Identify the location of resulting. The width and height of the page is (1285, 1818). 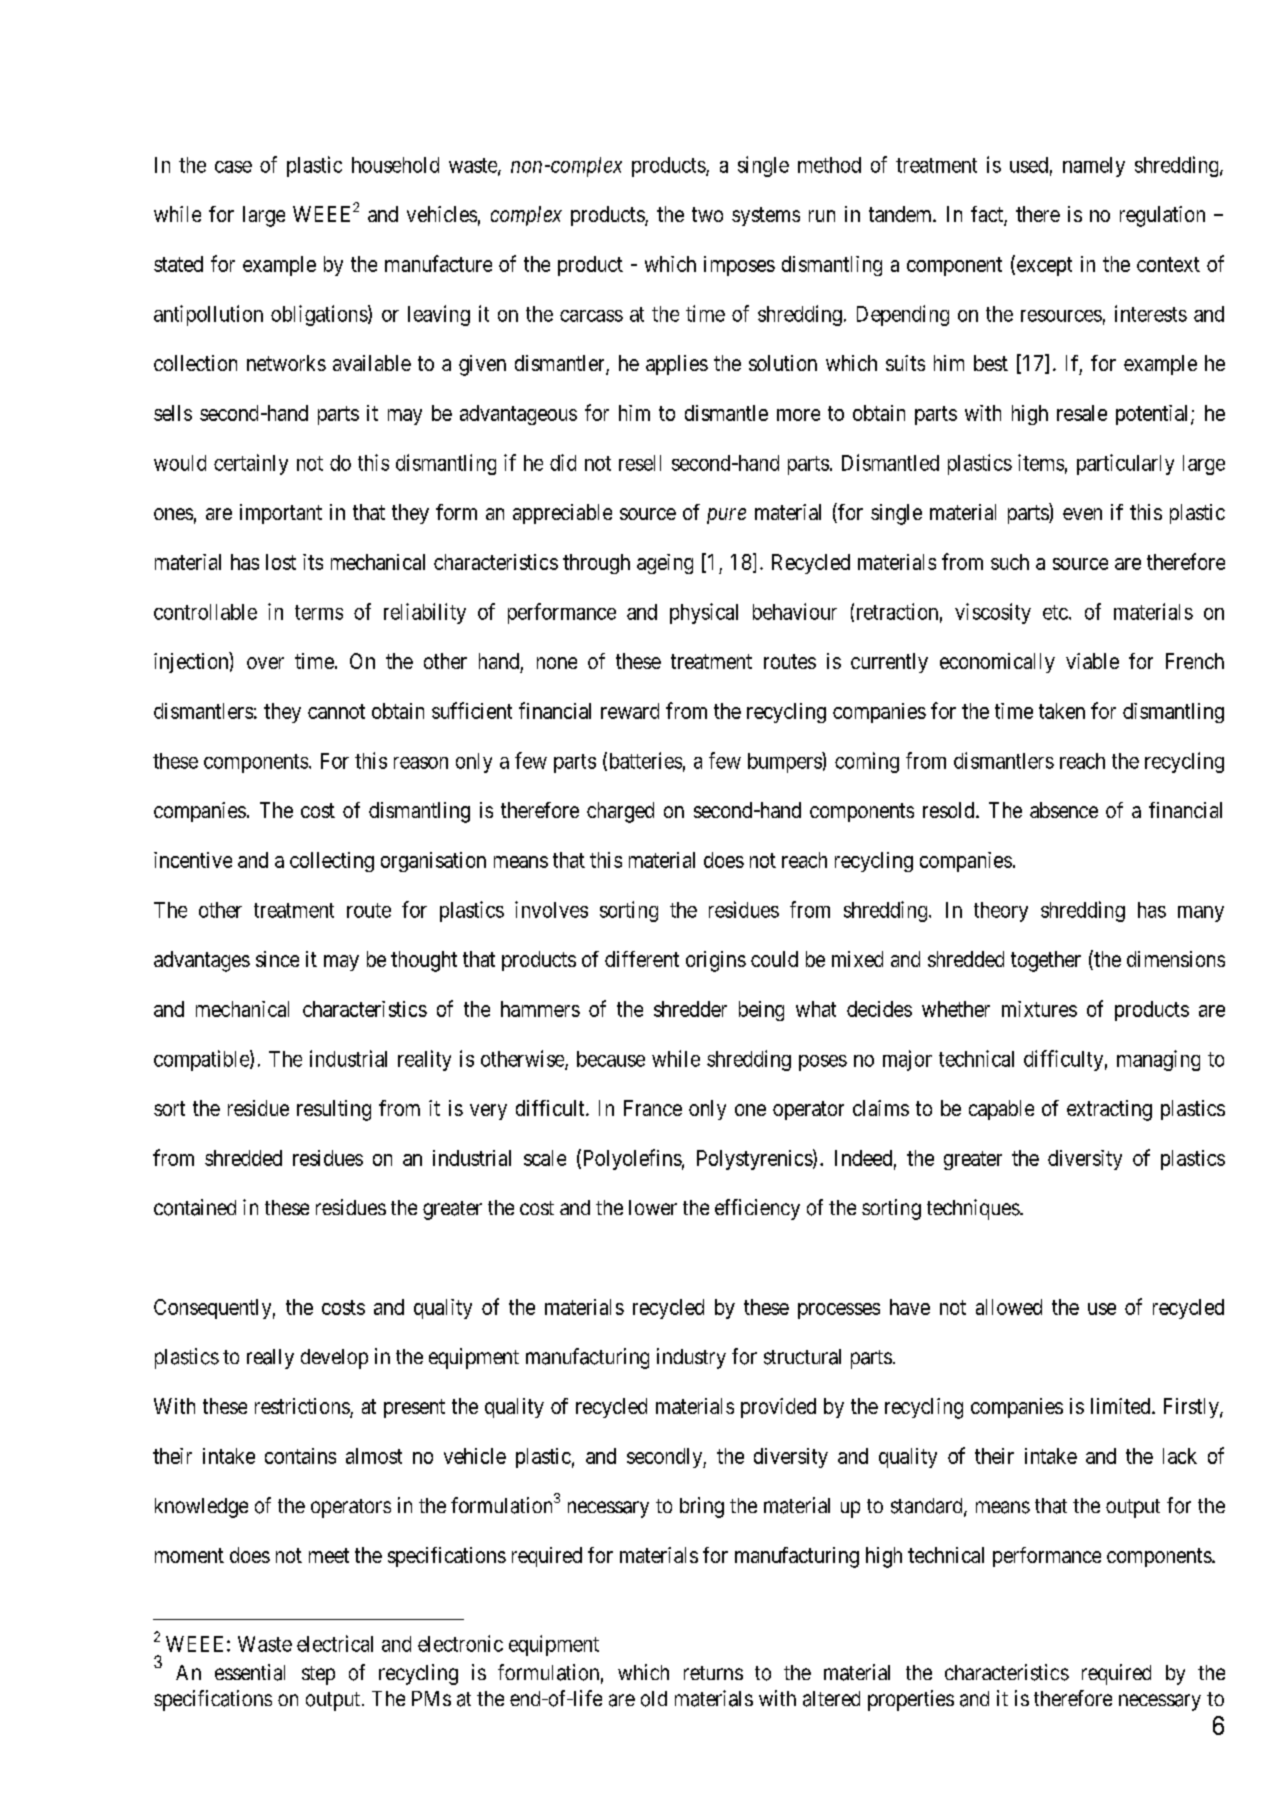
(334, 1110).
